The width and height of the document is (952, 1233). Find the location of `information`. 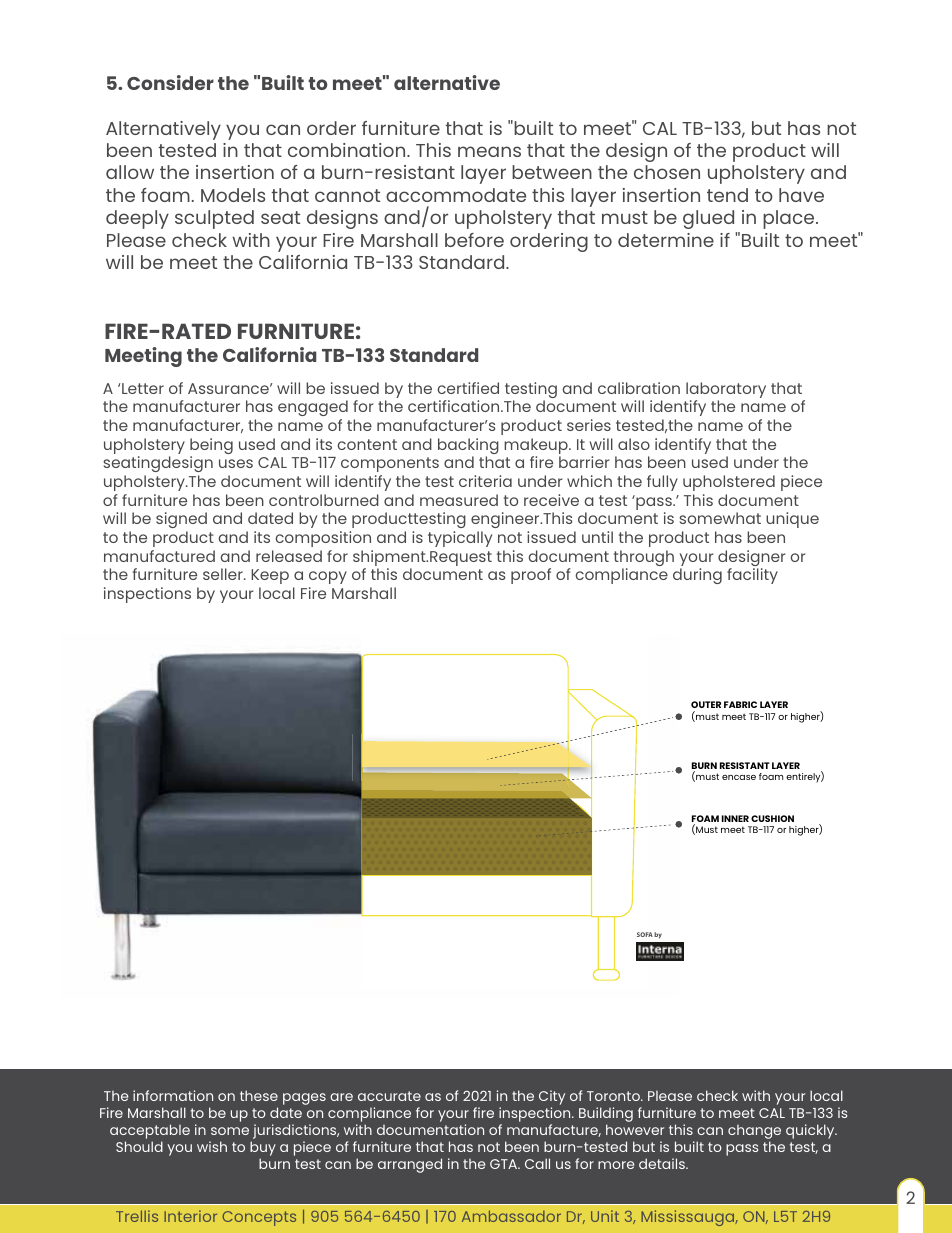

information is located at coordinates (173, 1095).
